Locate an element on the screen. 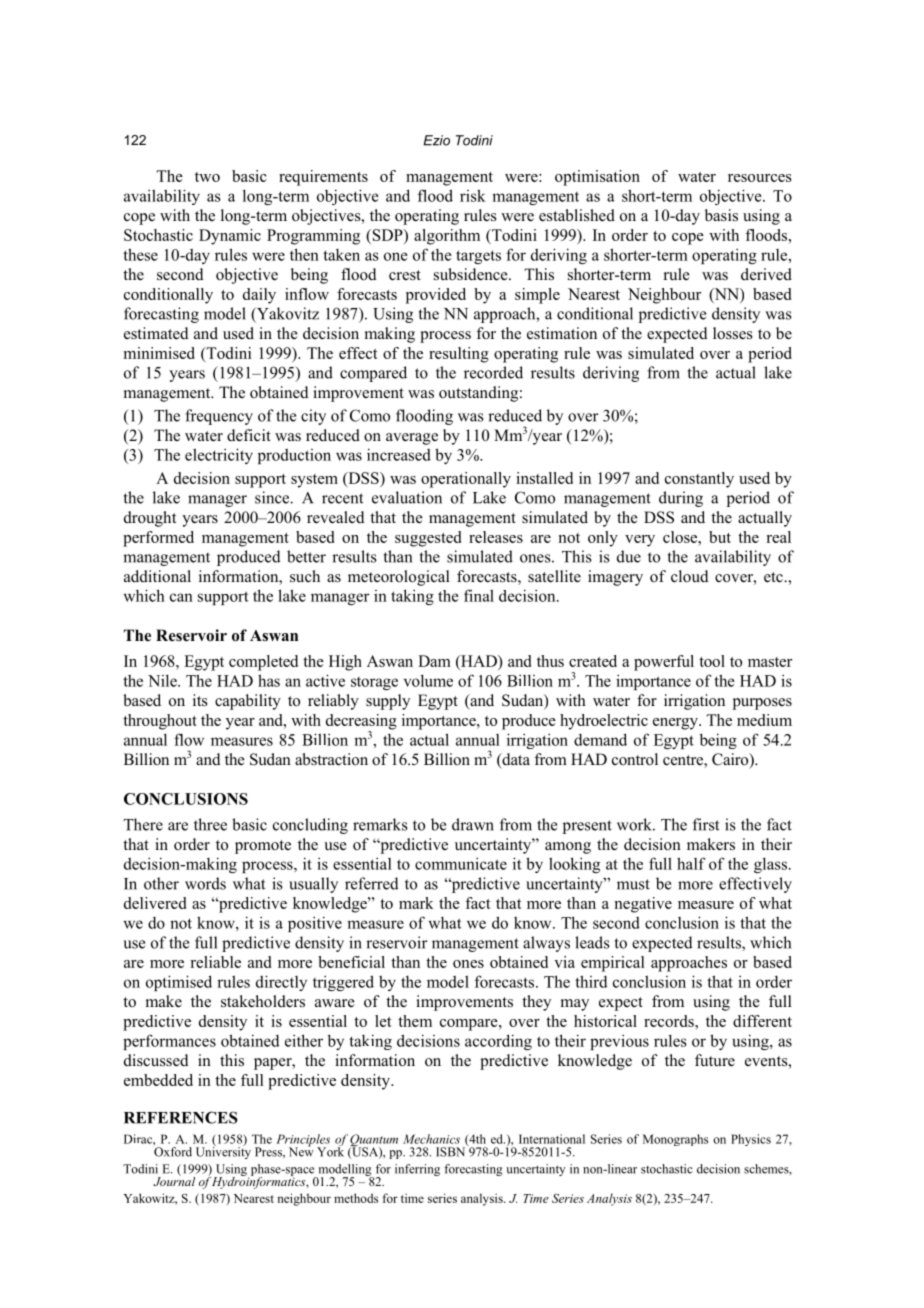  University is located at coordinates (223, 1152).
